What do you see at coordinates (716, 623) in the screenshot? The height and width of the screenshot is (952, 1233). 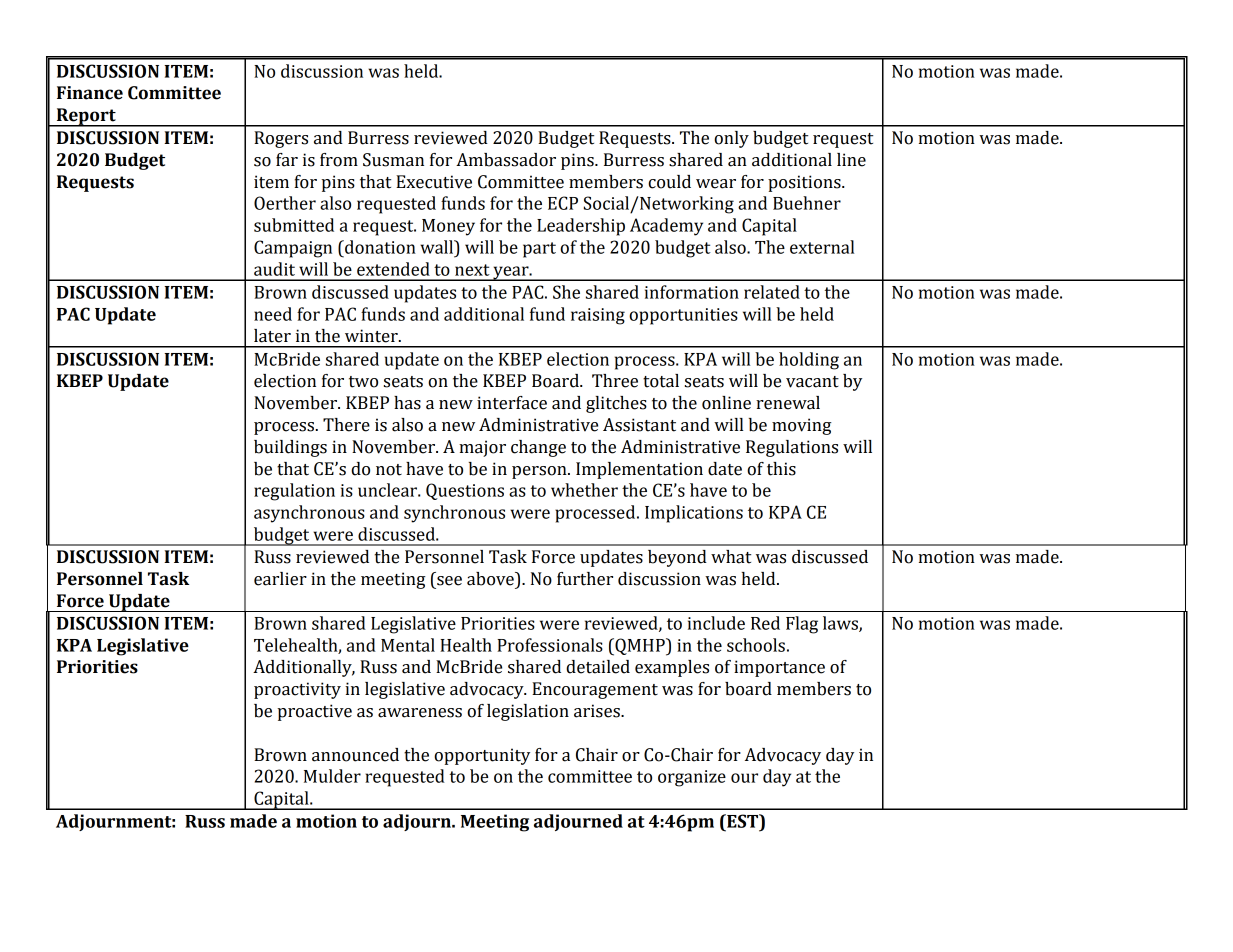 I see `include` at bounding box center [716, 623].
